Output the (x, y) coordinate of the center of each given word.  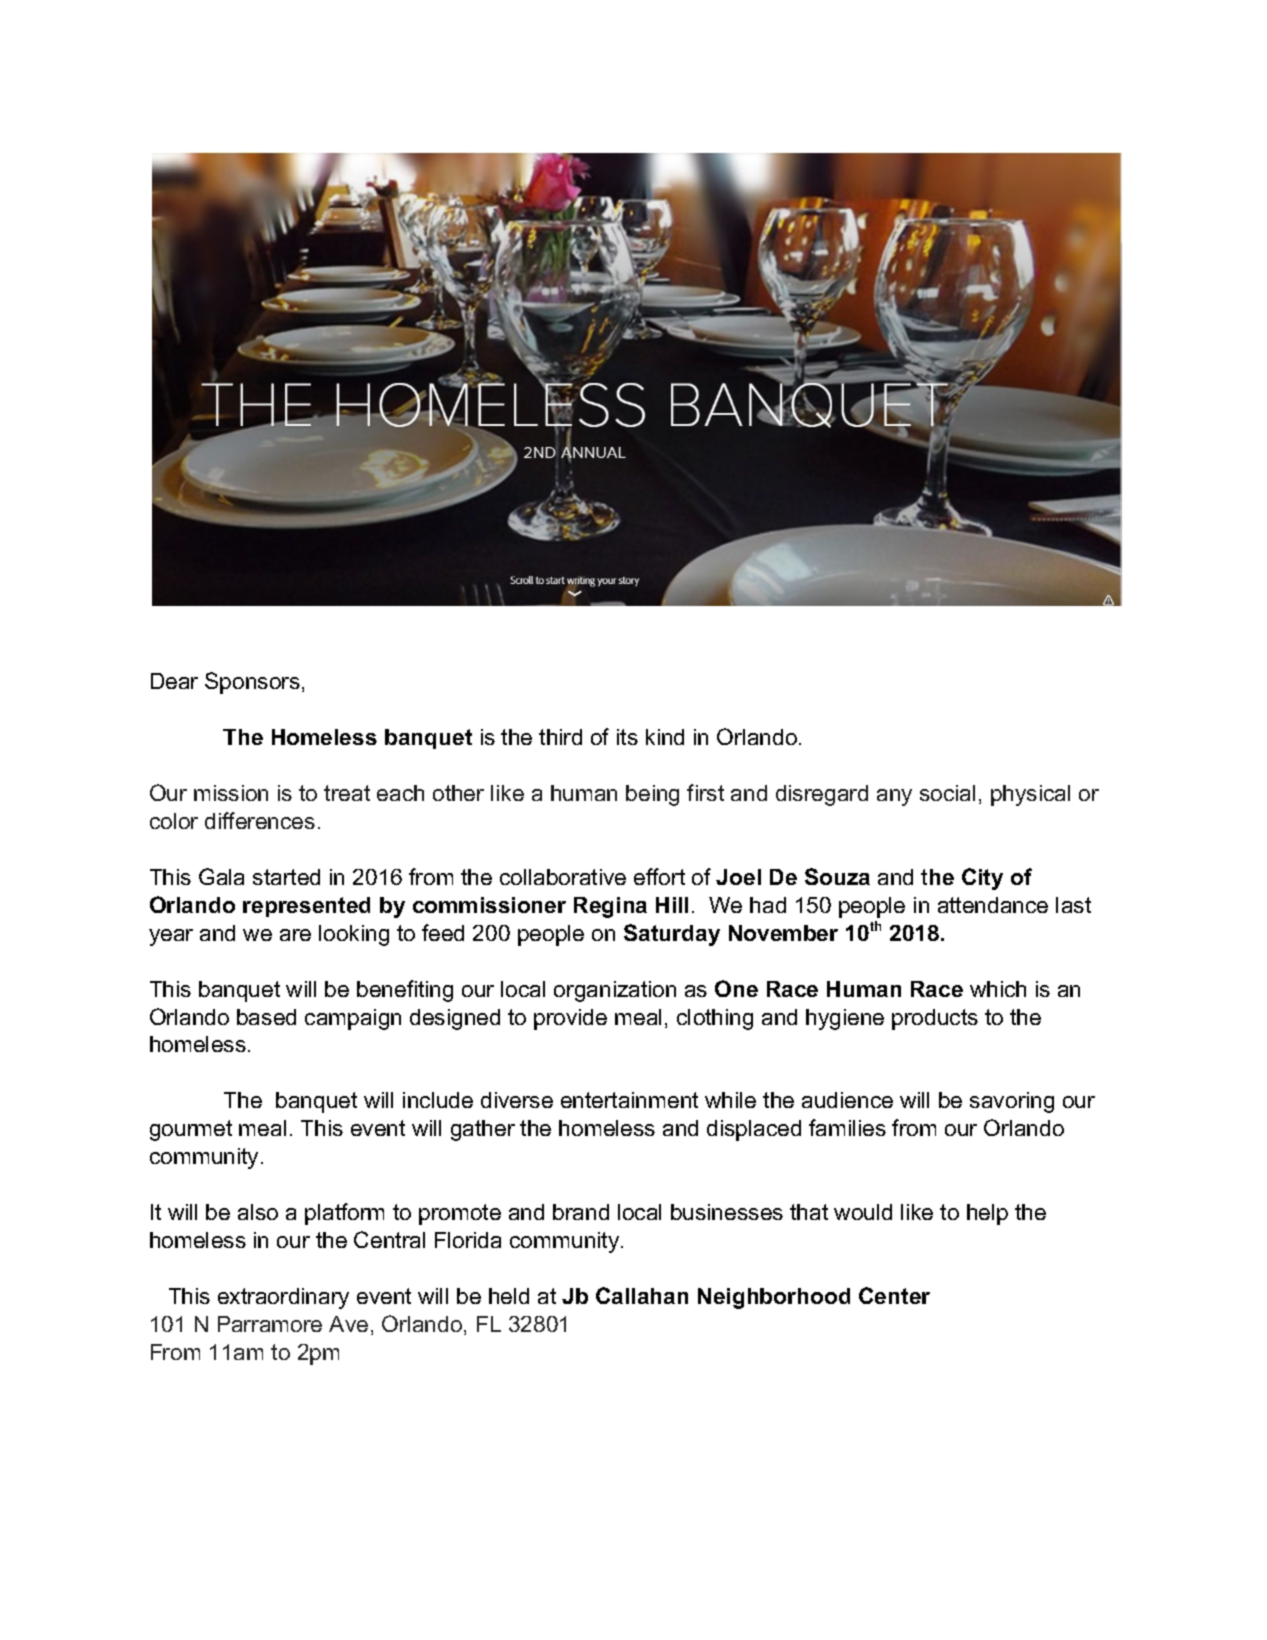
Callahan (642, 1295)
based (266, 1017)
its (627, 737)
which (998, 989)
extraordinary (283, 1298)
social (947, 793)
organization (615, 991)
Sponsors (252, 683)
